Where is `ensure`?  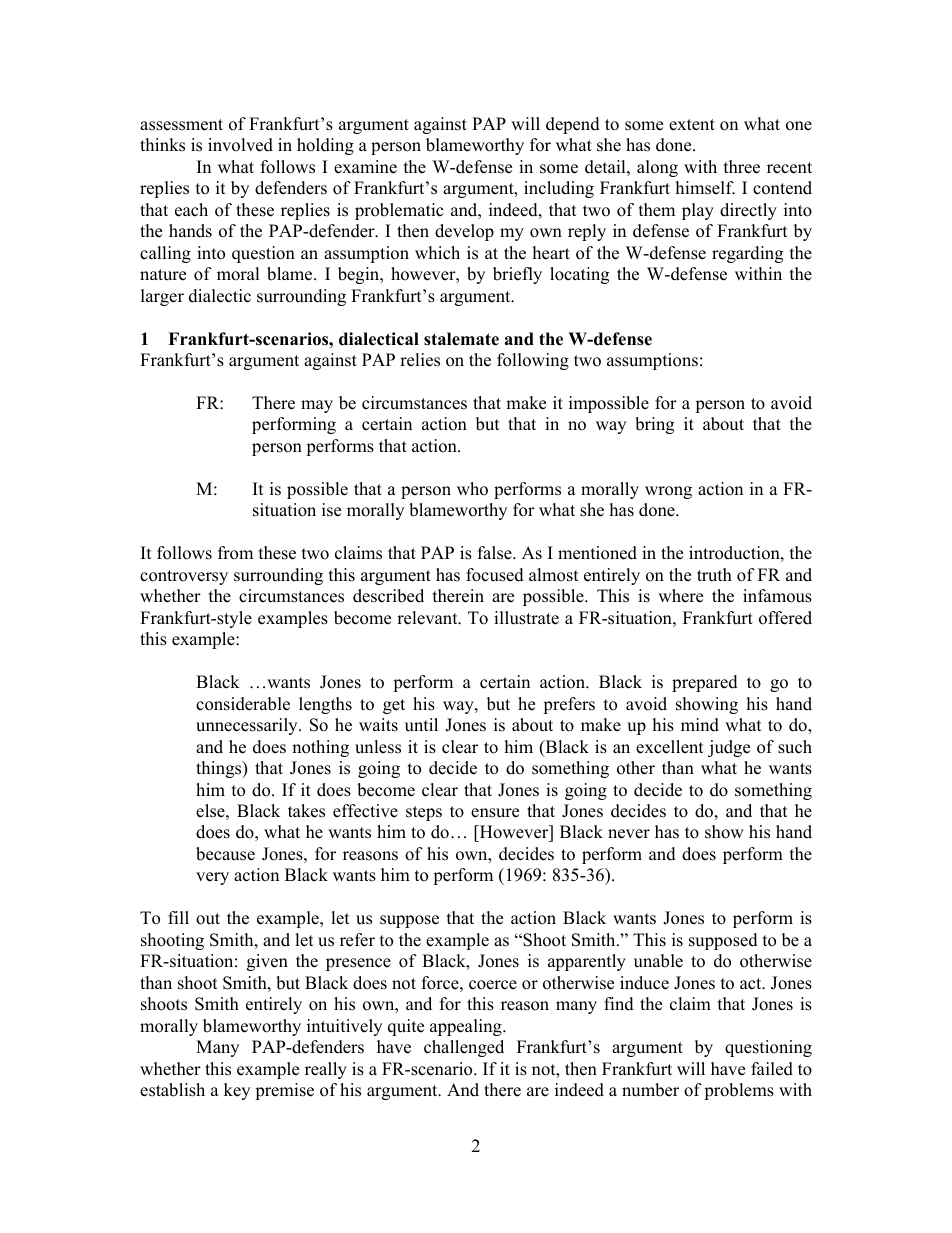
ensure is located at coordinates (495, 813).
